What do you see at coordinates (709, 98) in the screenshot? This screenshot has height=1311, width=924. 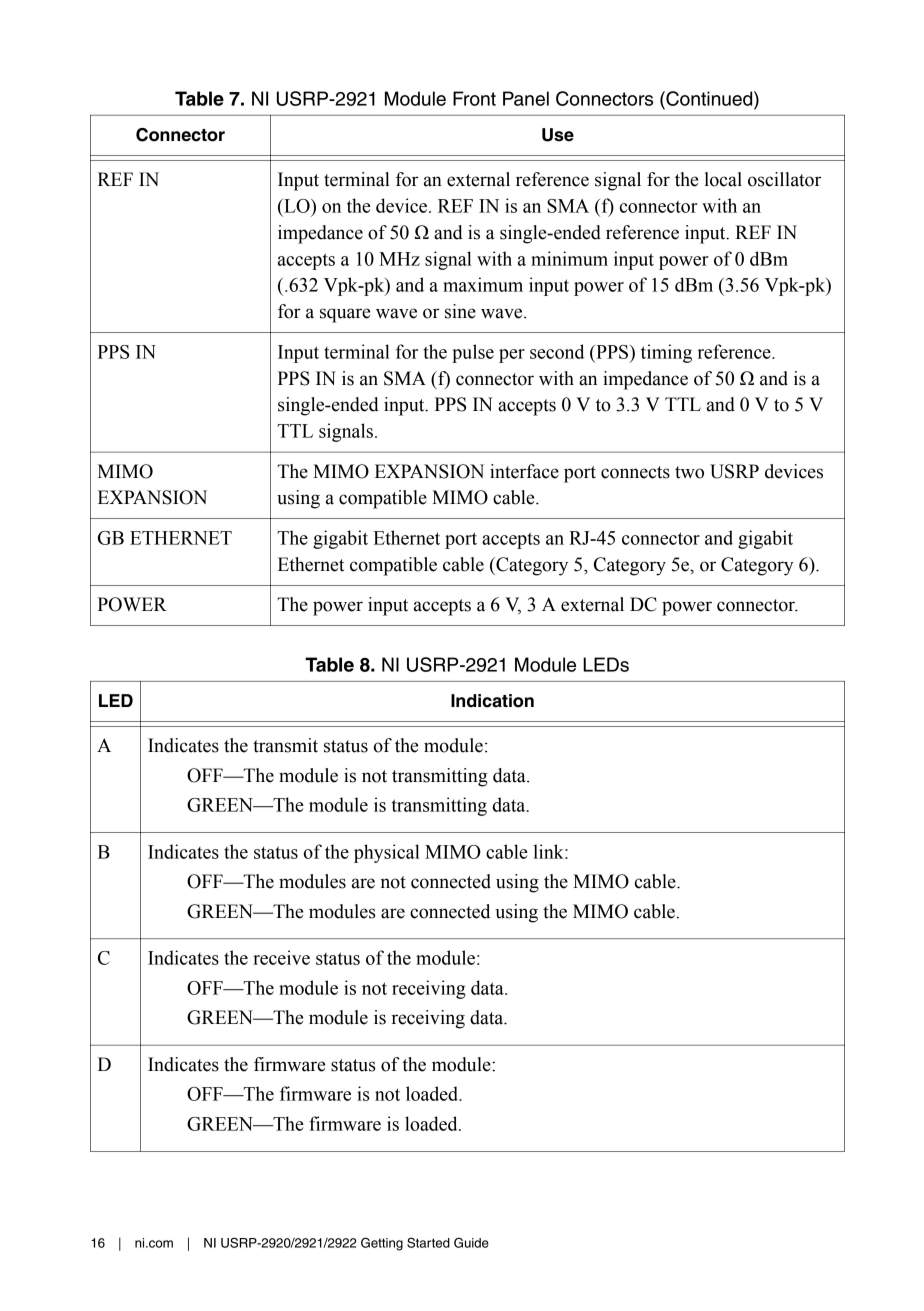 I see `Continued` at bounding box center [709, 98].
